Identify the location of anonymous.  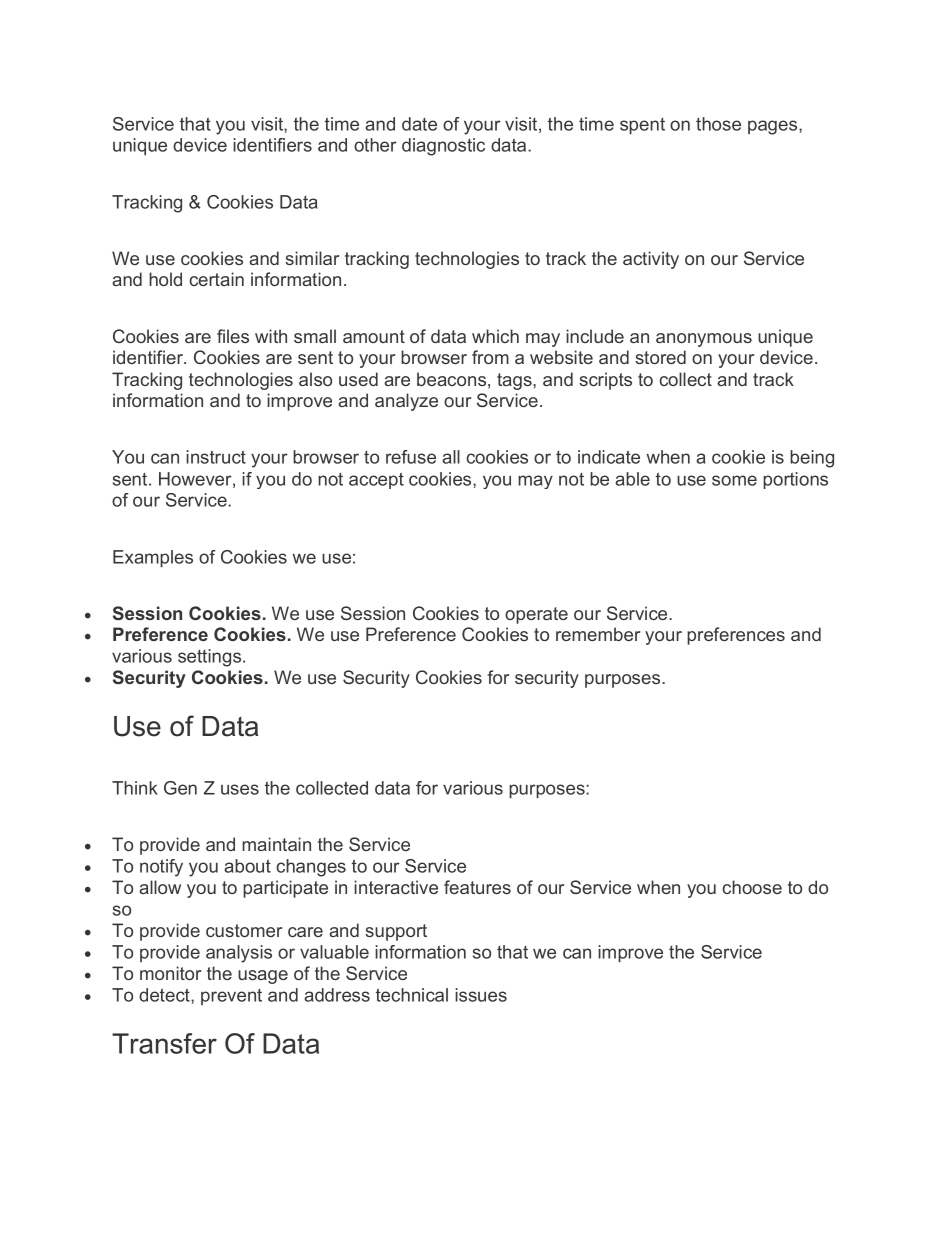
(704, 340).
